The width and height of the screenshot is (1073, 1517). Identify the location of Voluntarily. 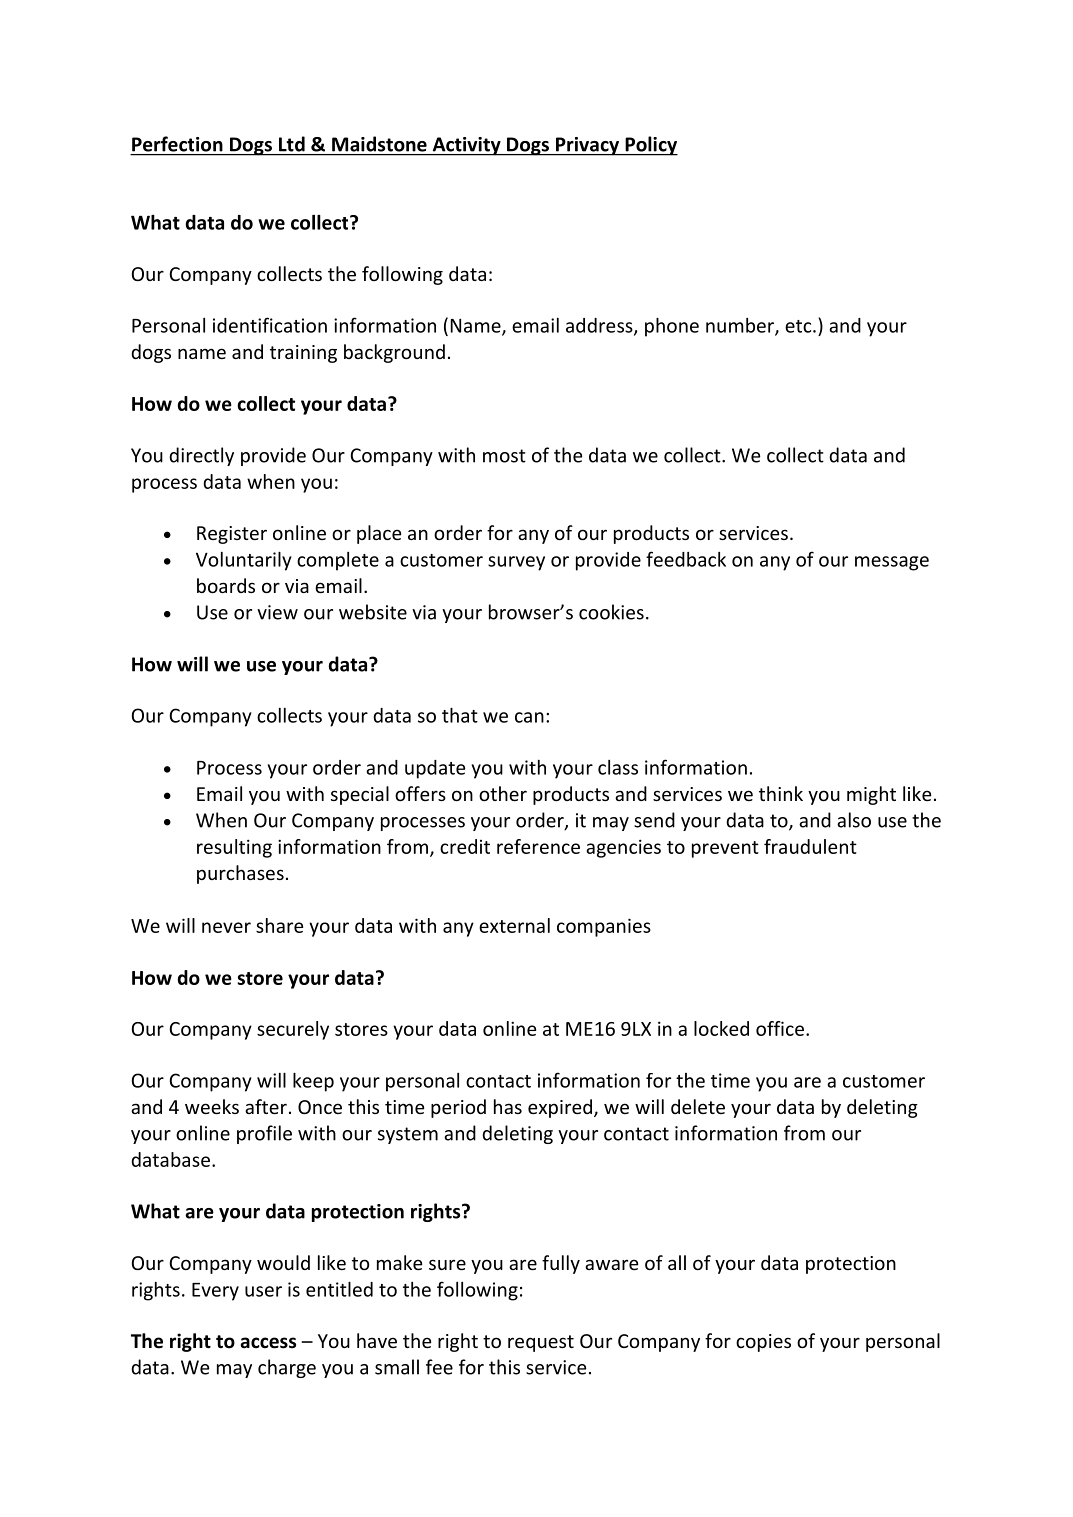
(244, 561).
